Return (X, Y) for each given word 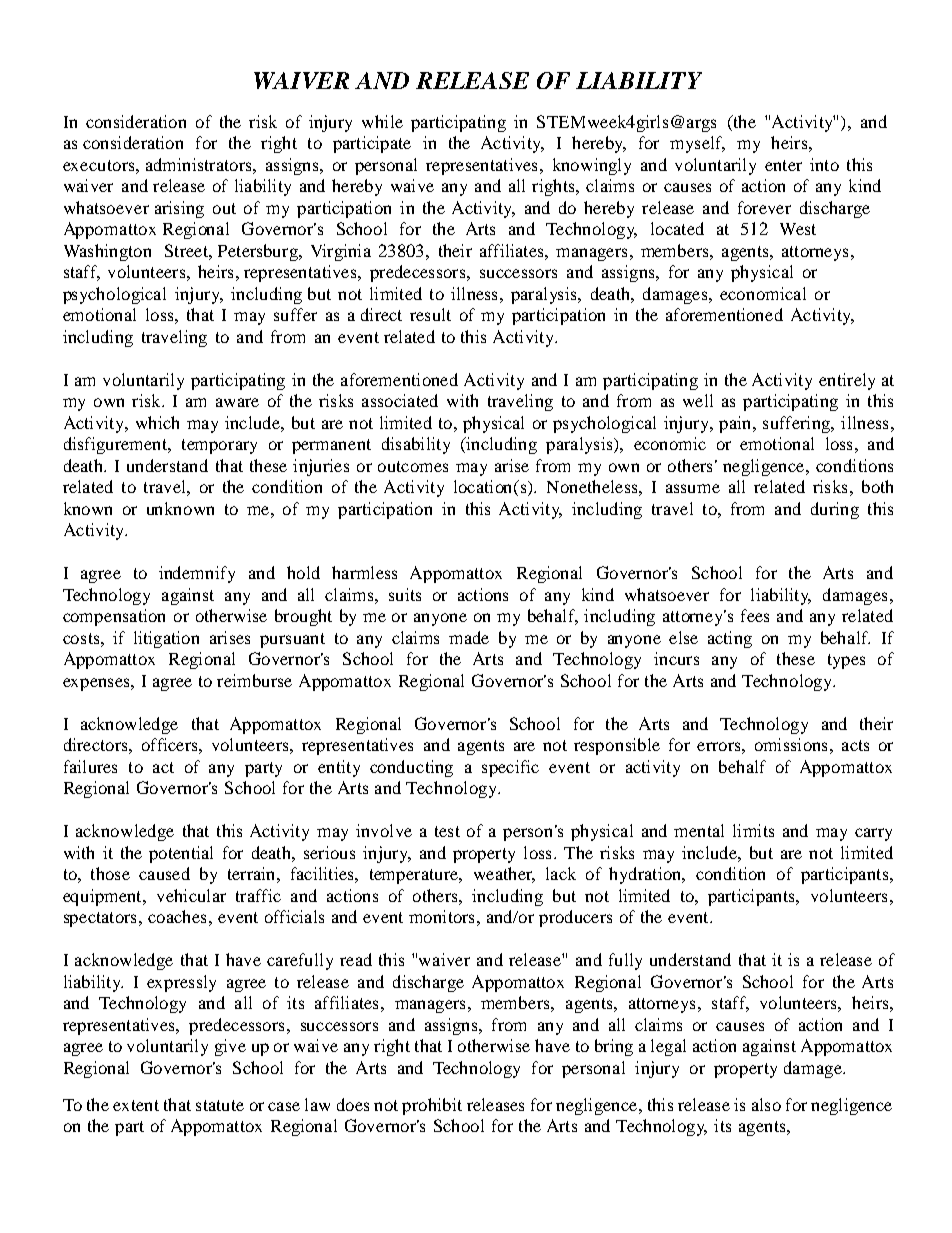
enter (783, 165)
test (447, 831)
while (382, 121)
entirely (847, 381)
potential (181, 854)
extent (136, 1105)
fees (755, 615)
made (469, 637)
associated (400, 400)
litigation (166, 639)
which (157, 422)
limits (753, 830)
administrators (200, 164)
